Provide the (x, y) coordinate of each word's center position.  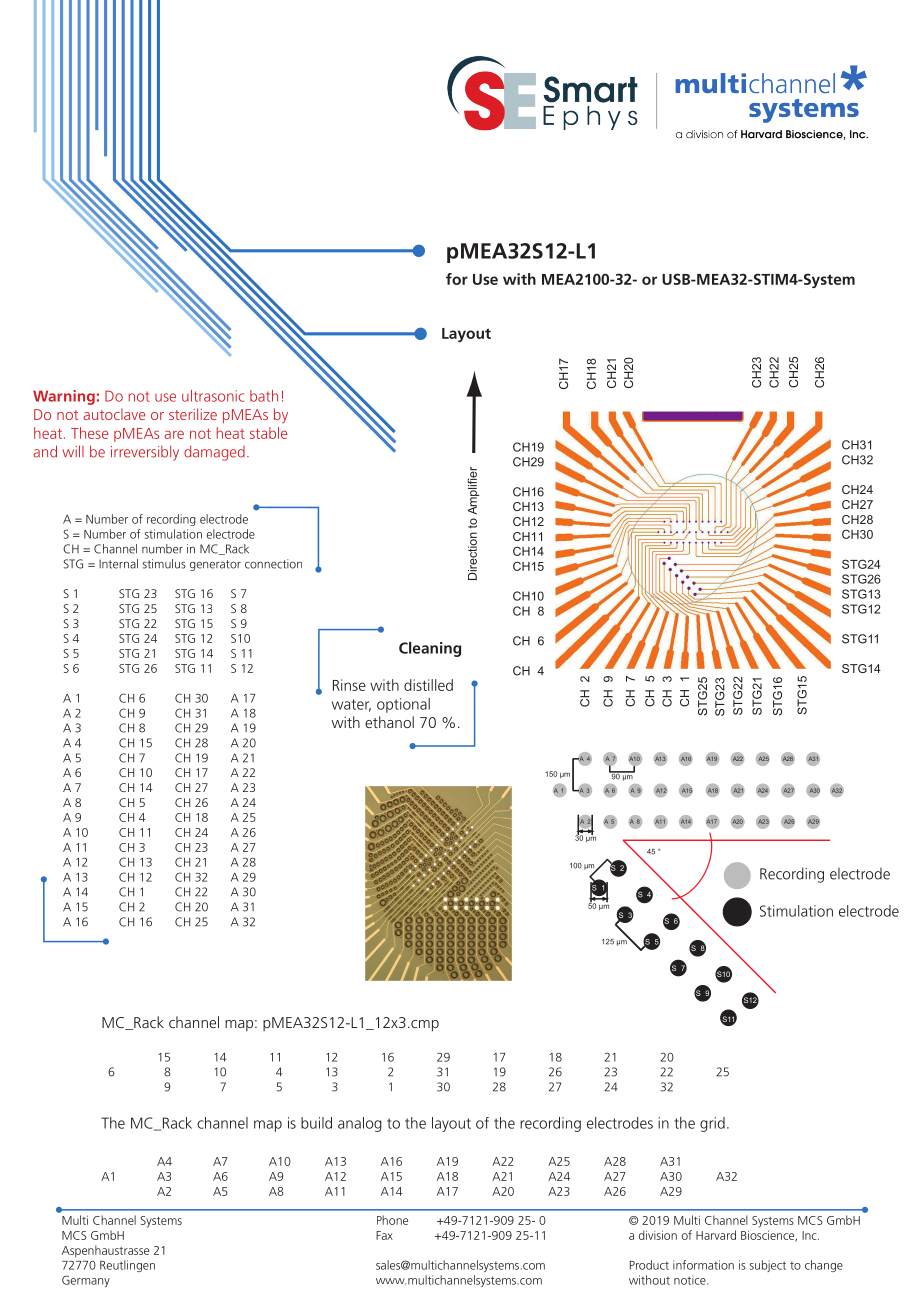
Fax (384, 1235)
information (703, 1265)
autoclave (114, 414)
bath (264, 396)
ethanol (389, 722)
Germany (86, 1281)
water (351, 705)
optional (403, 705)
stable (269, 433)
